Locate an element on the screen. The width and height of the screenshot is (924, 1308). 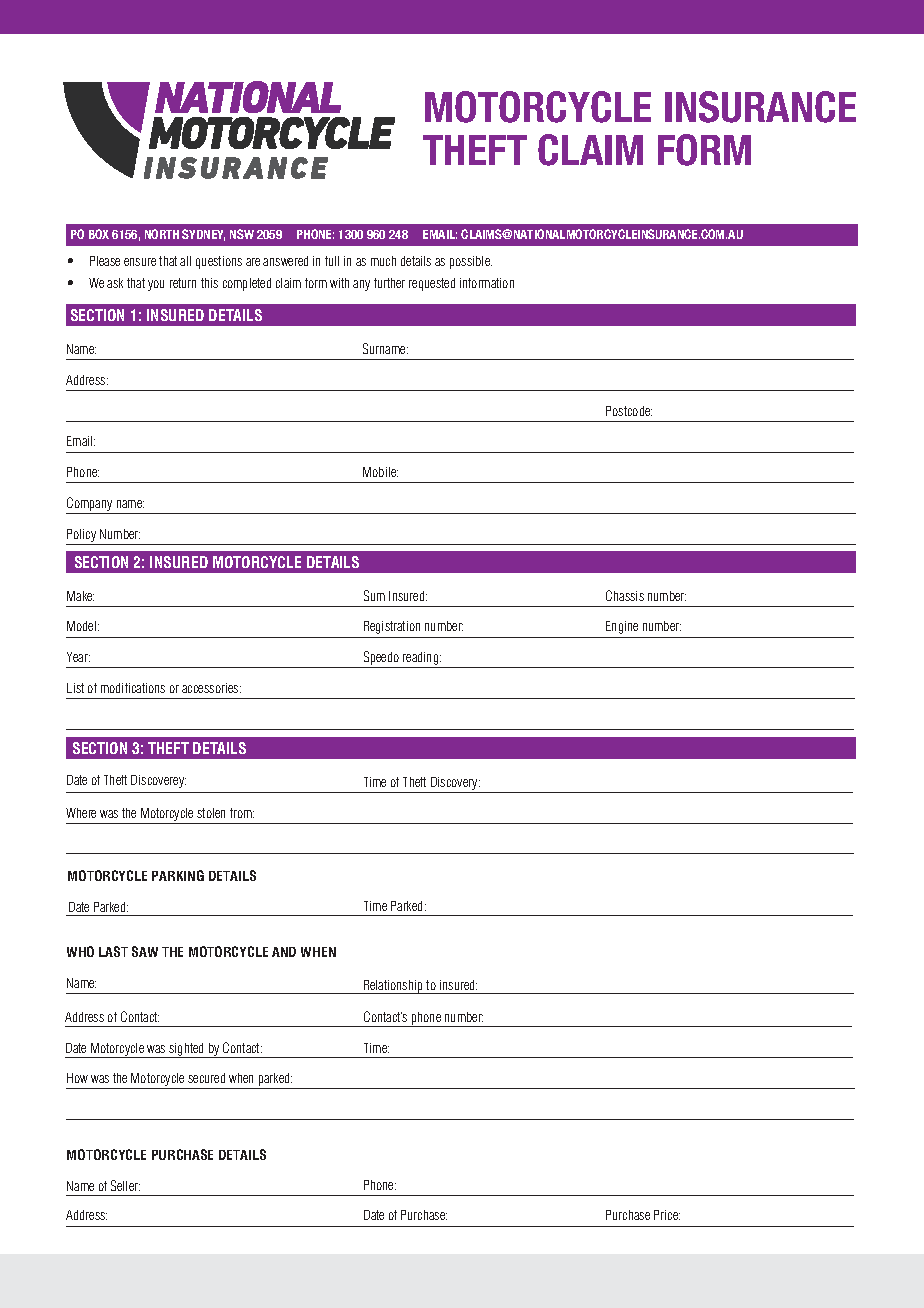
AND is located at coordinates (284, 952).
